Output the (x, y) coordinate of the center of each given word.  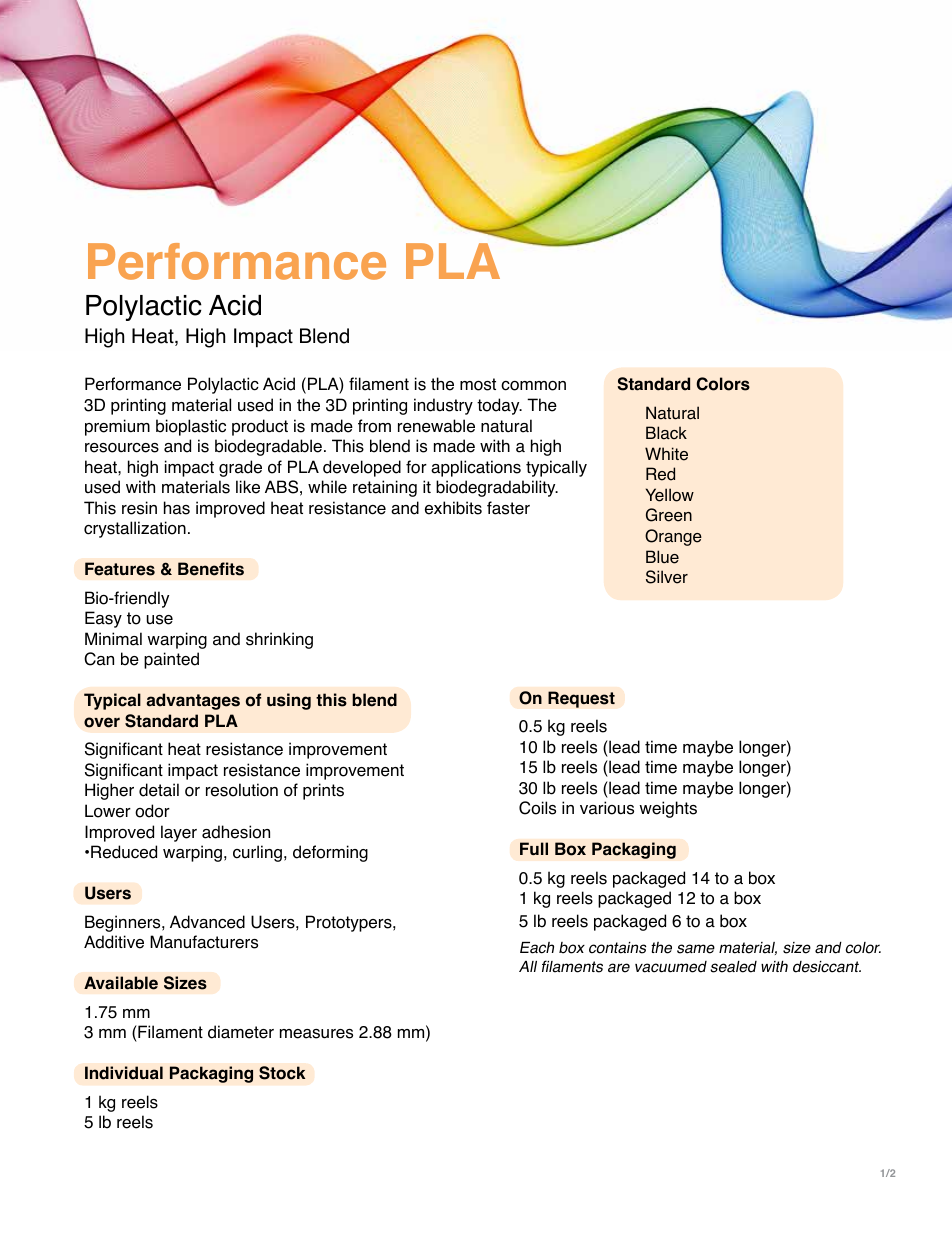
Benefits (211, 569)
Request (581, 699)
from (374, 426)
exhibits (453, 508)
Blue (662, 557)
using (289, 701)
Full (534, 848)
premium (117, 427)
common (533, 386)
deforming (330, 853)
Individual (124, 1073)
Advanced (207, 922)
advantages (193, 701)
